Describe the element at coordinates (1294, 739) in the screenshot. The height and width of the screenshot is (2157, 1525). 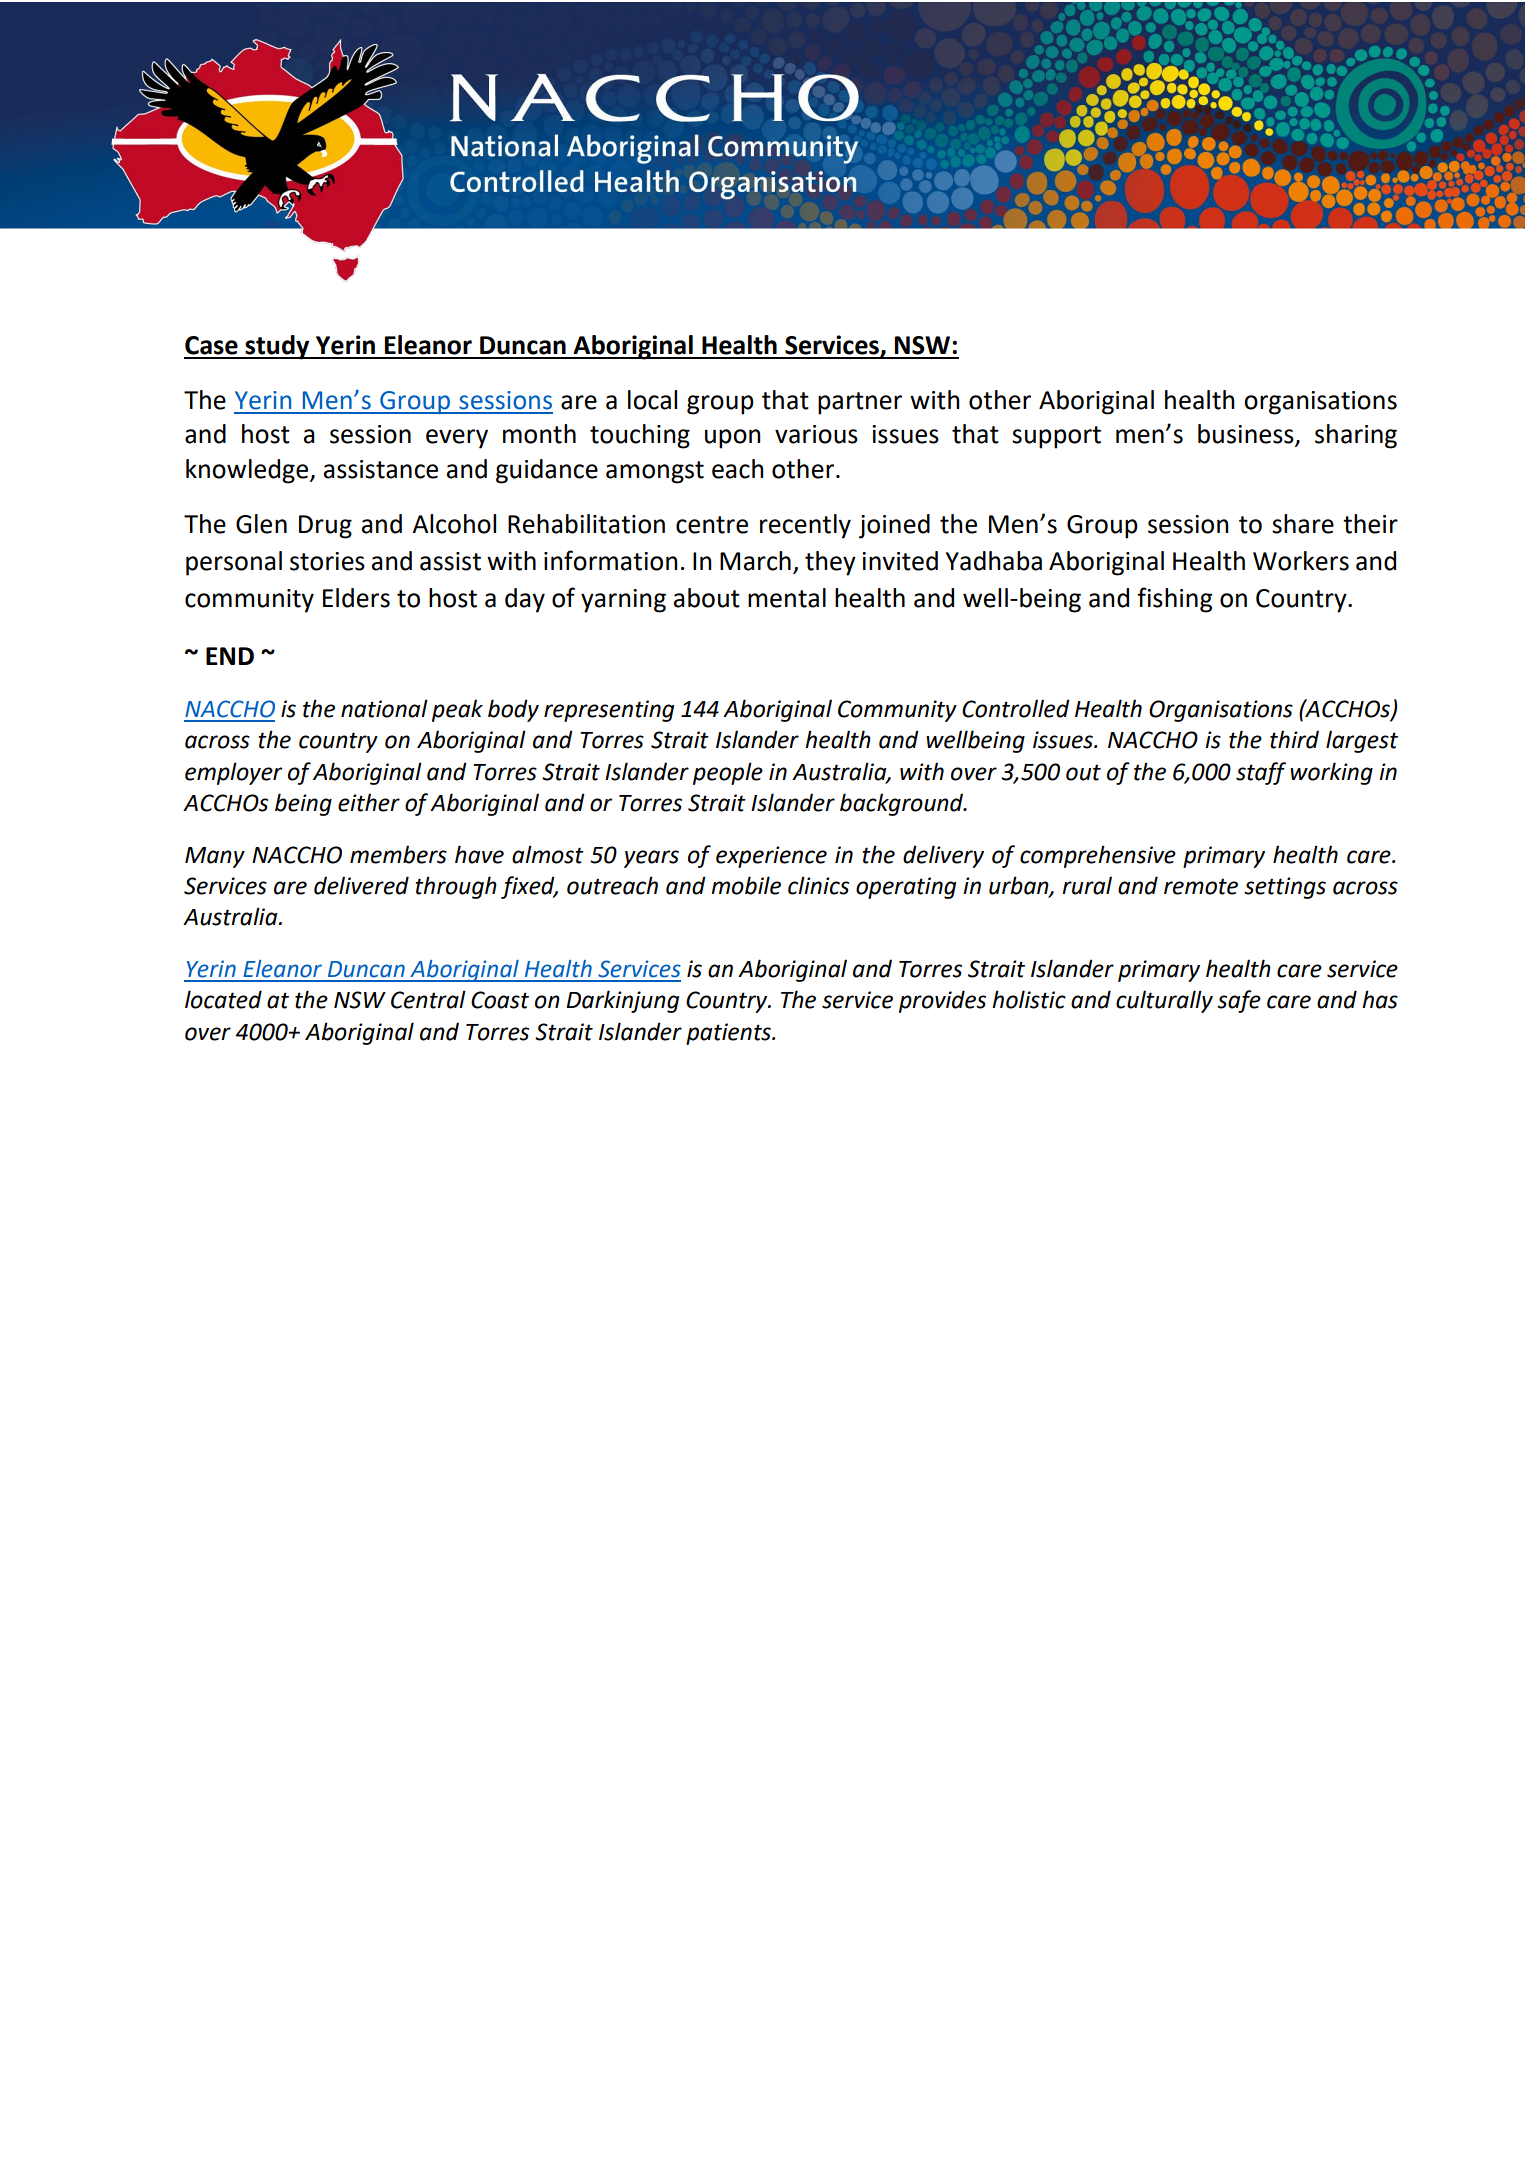
I see `third` at that location.
